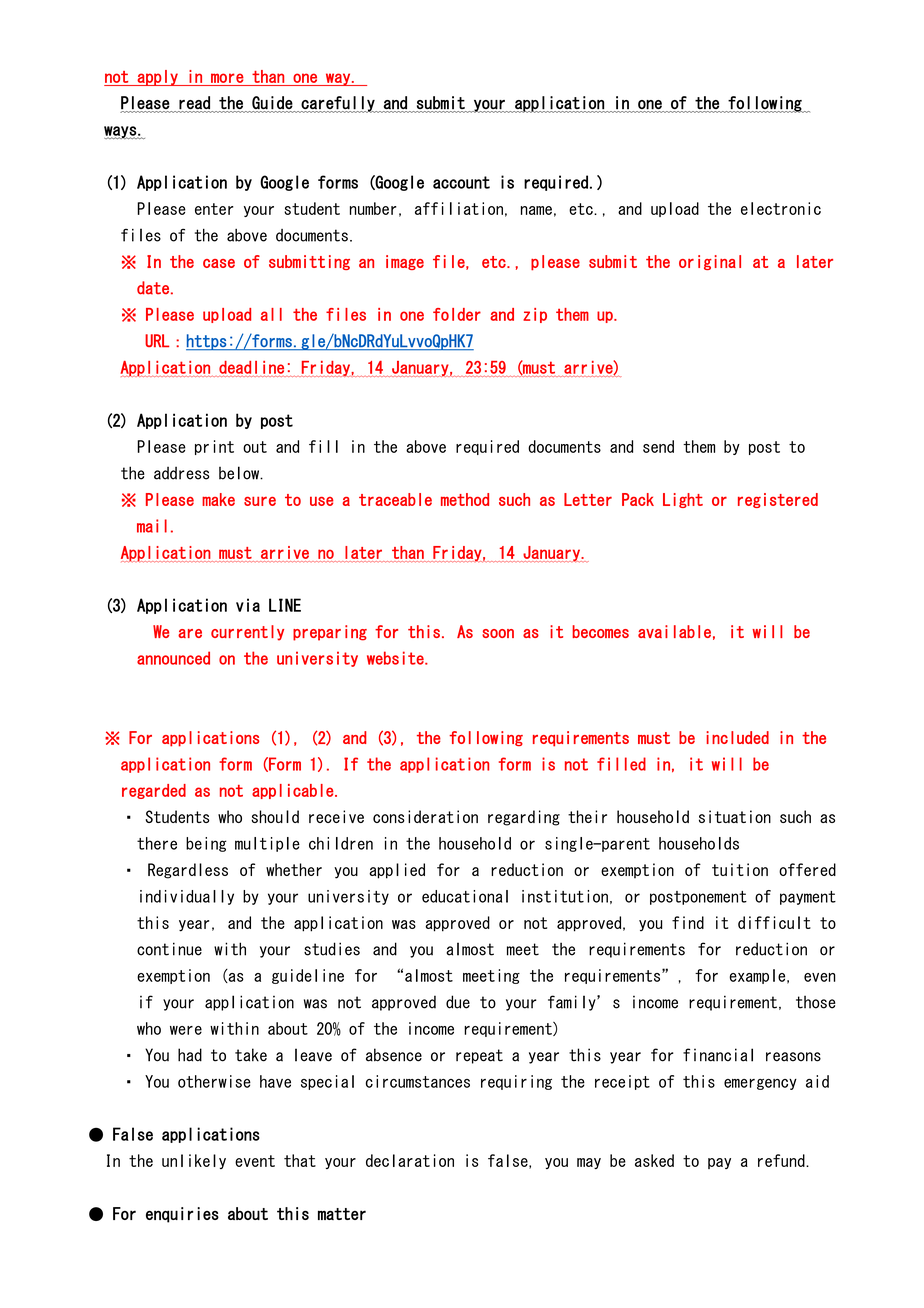 This screenshot has width=924, height=1308. I want to click on declaration, so click(410, 1160).
